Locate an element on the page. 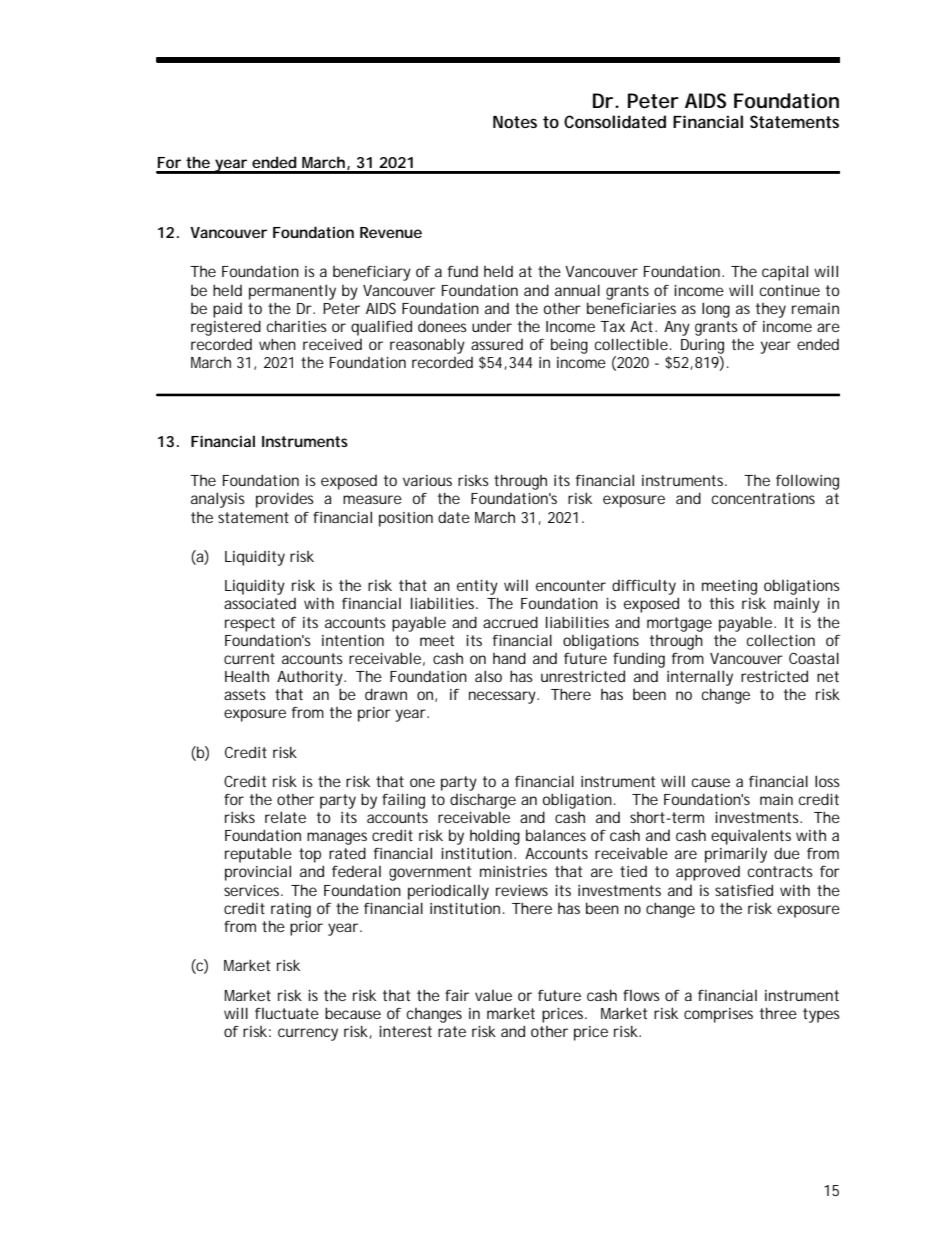 This document has width=952, height=1233. relate is located at coordinates (285, 817).
